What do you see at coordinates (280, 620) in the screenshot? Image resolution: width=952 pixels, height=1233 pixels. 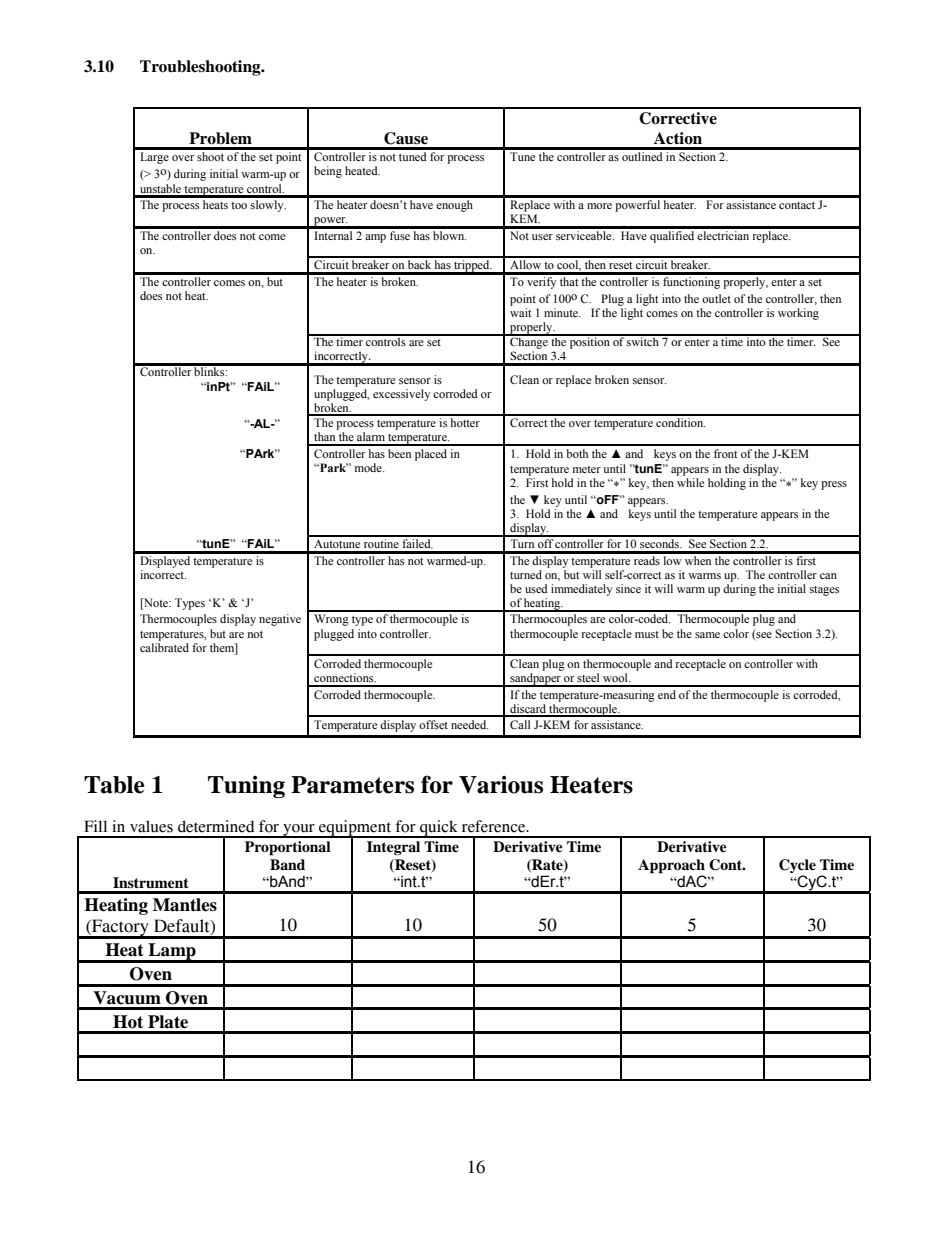 I see `negative` at bounding box center [280, 620].
